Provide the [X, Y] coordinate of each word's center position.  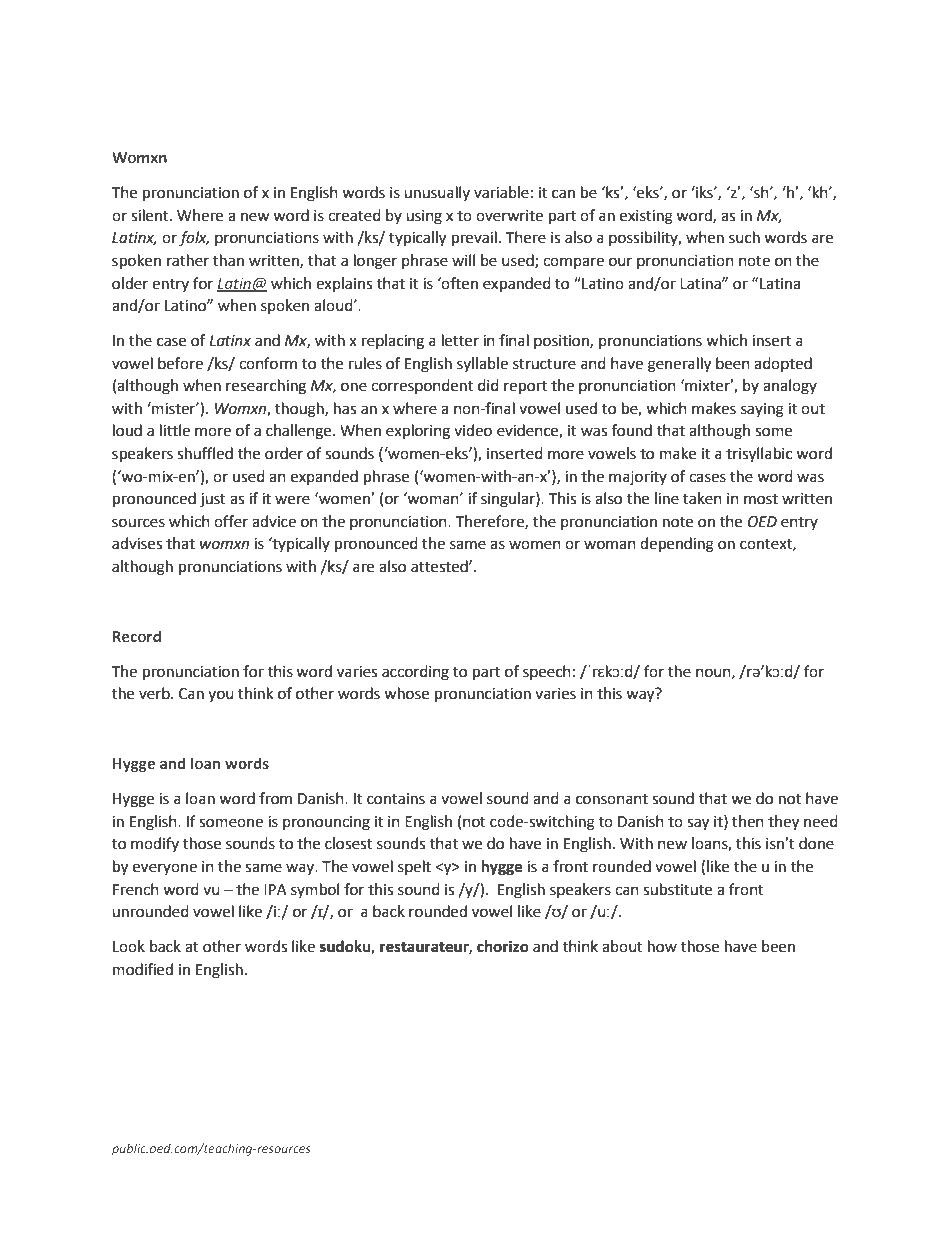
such [744, 237]
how [662, 946]
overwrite [509, 216]
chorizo [503, 946]
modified [143, 969]
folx [194, 239]
